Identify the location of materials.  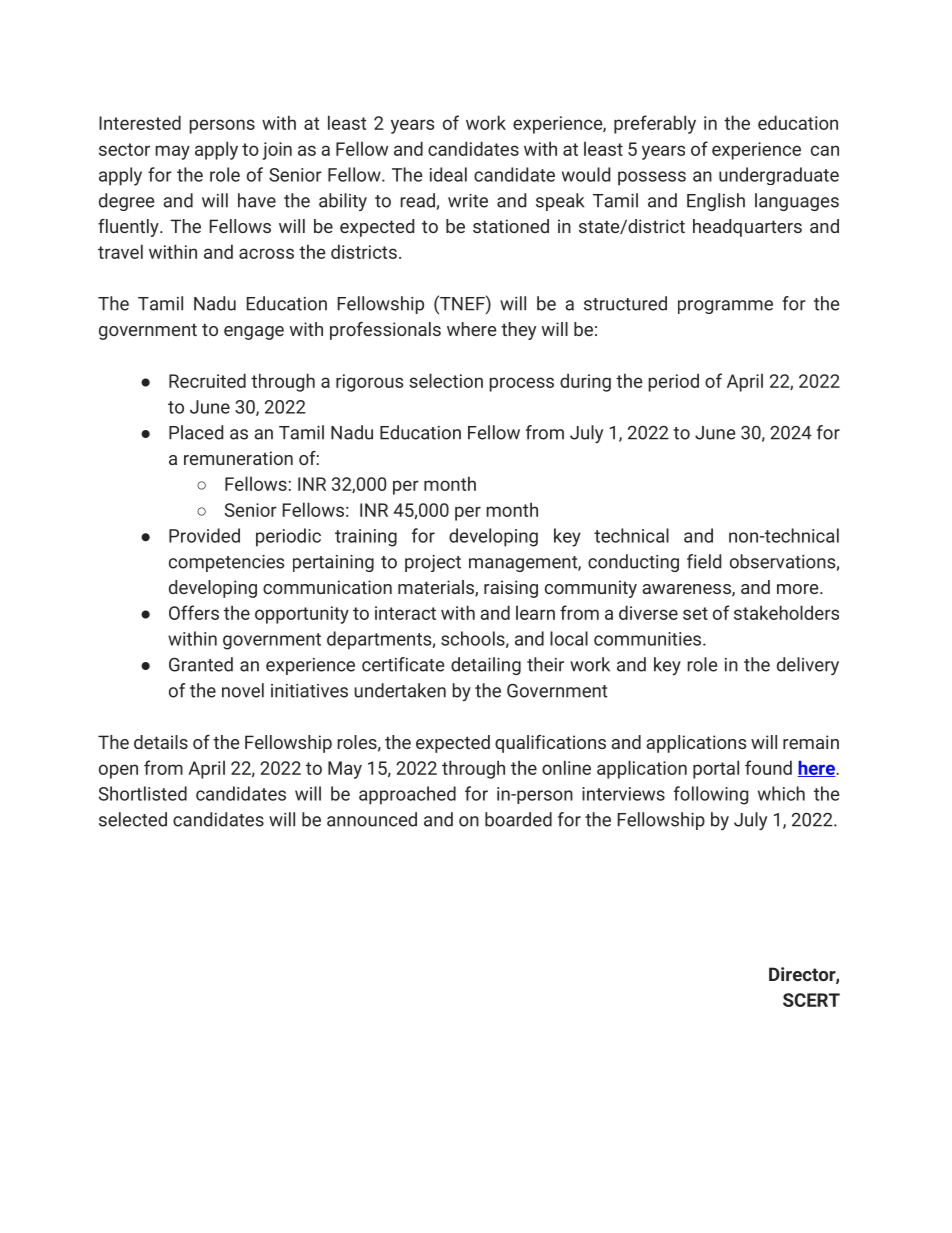
(437, 588).
